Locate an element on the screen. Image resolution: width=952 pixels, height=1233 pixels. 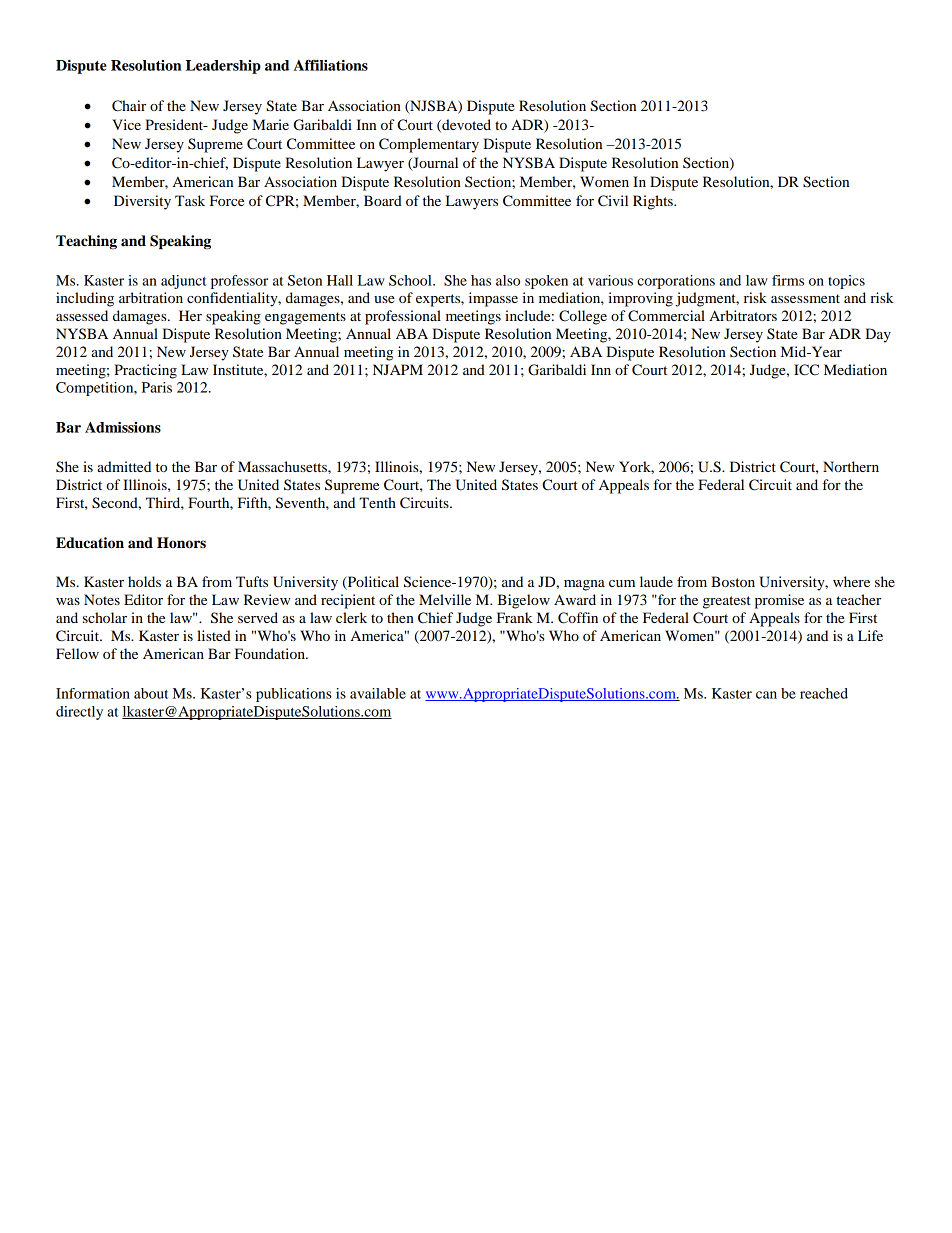
admitted is located at coordinates (124, 466).
